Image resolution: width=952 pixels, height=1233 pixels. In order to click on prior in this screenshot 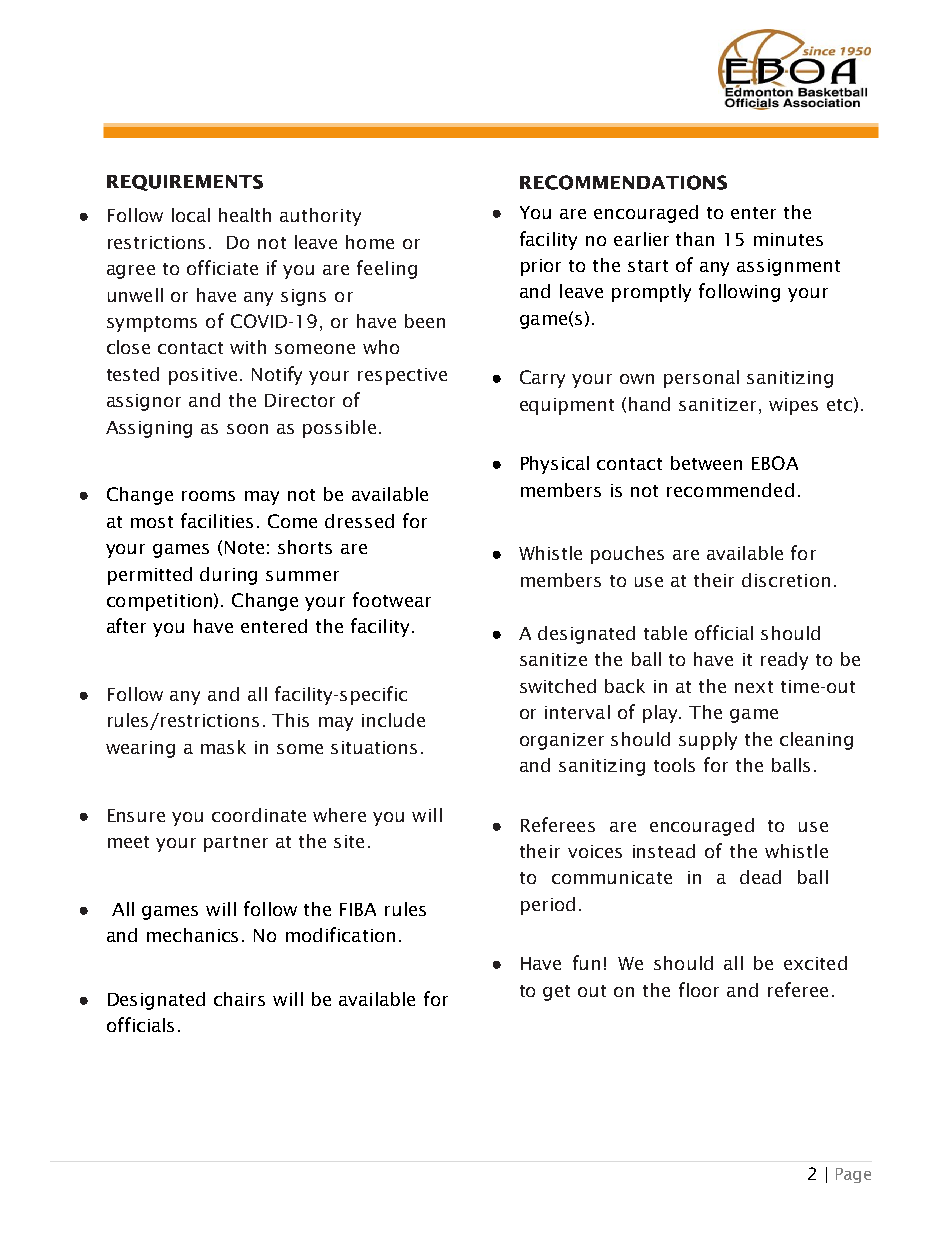, I will do `click(541, 267)`.
